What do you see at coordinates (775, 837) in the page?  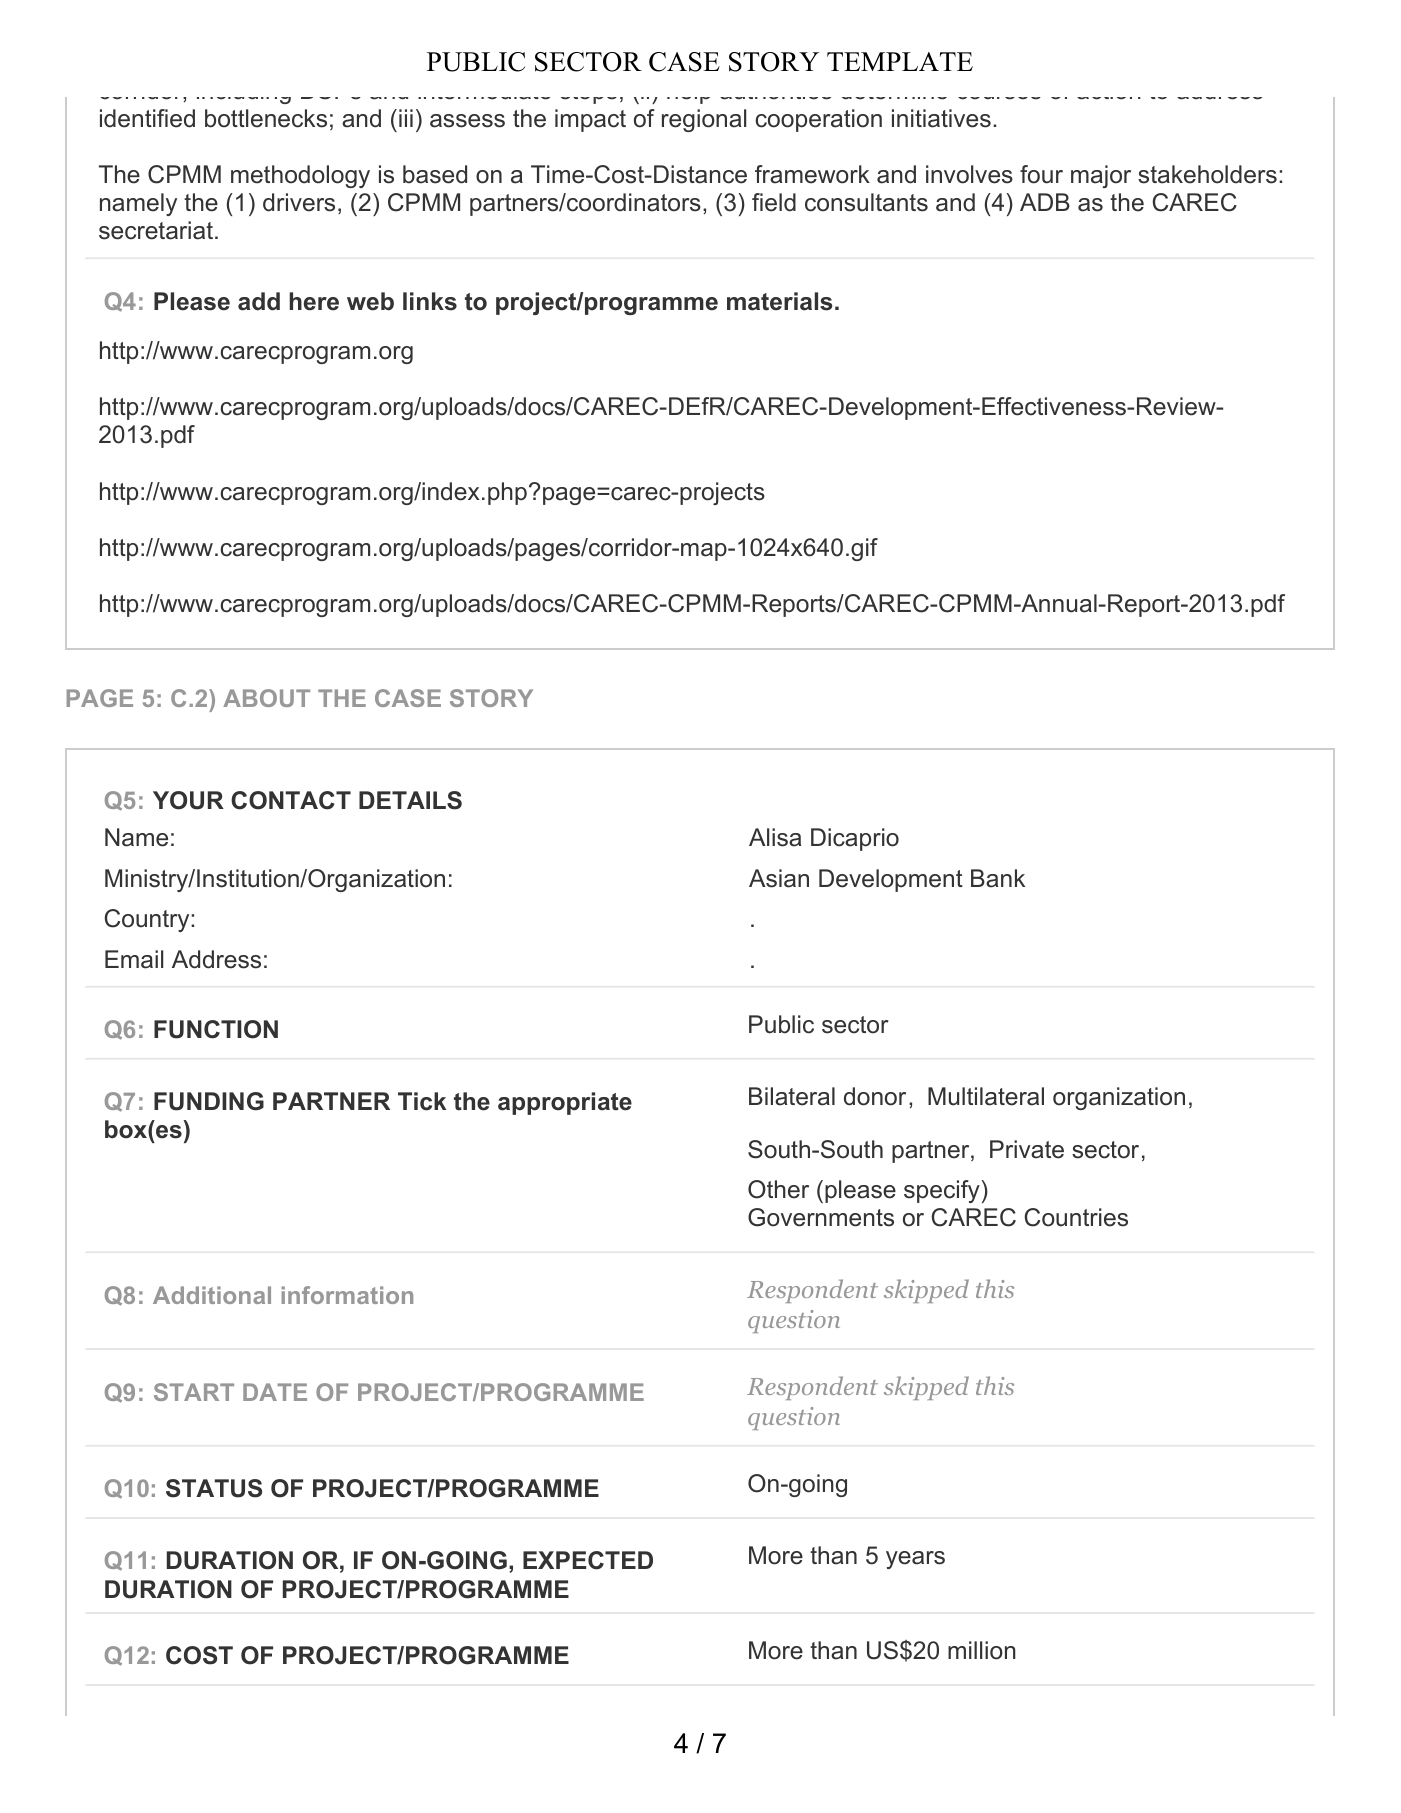 I see `Alisa` at bounding box center [775, 837].
